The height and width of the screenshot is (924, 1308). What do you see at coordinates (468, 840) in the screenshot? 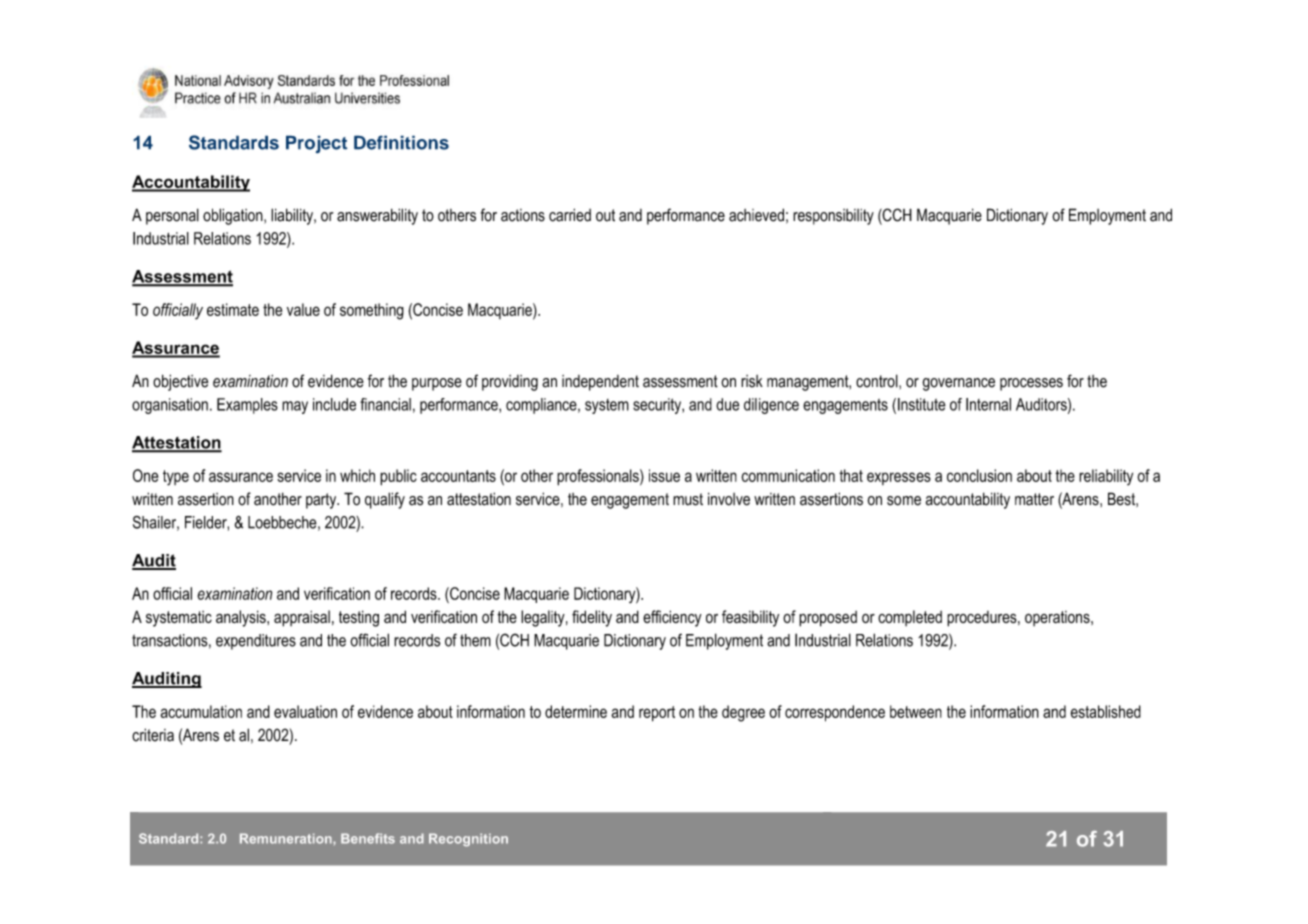
I see `Recognition` at bounding box center [468, 840].
